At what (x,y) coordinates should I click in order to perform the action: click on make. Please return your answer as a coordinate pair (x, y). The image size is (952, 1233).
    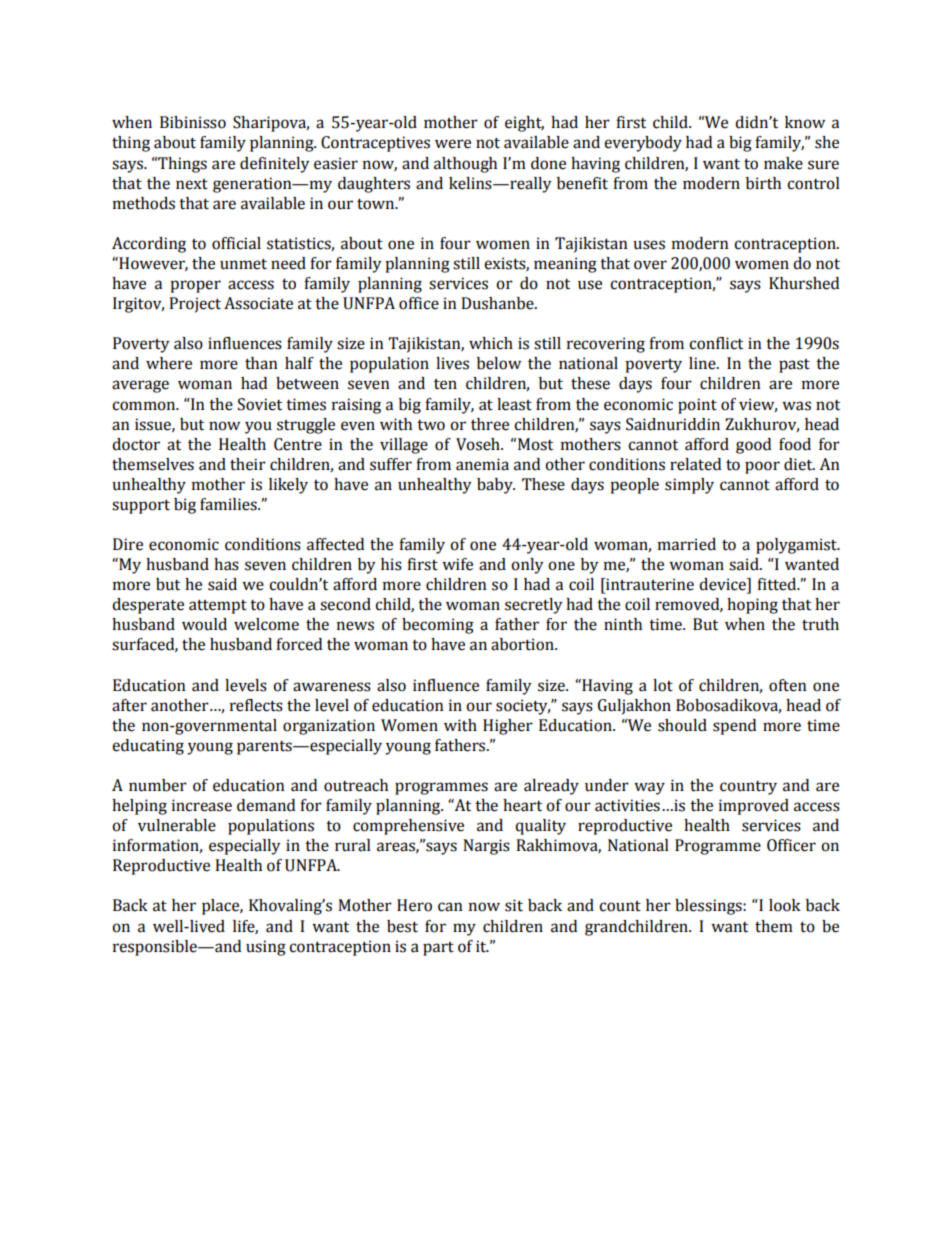
    Looking at the image, I should click on (783, 163).
